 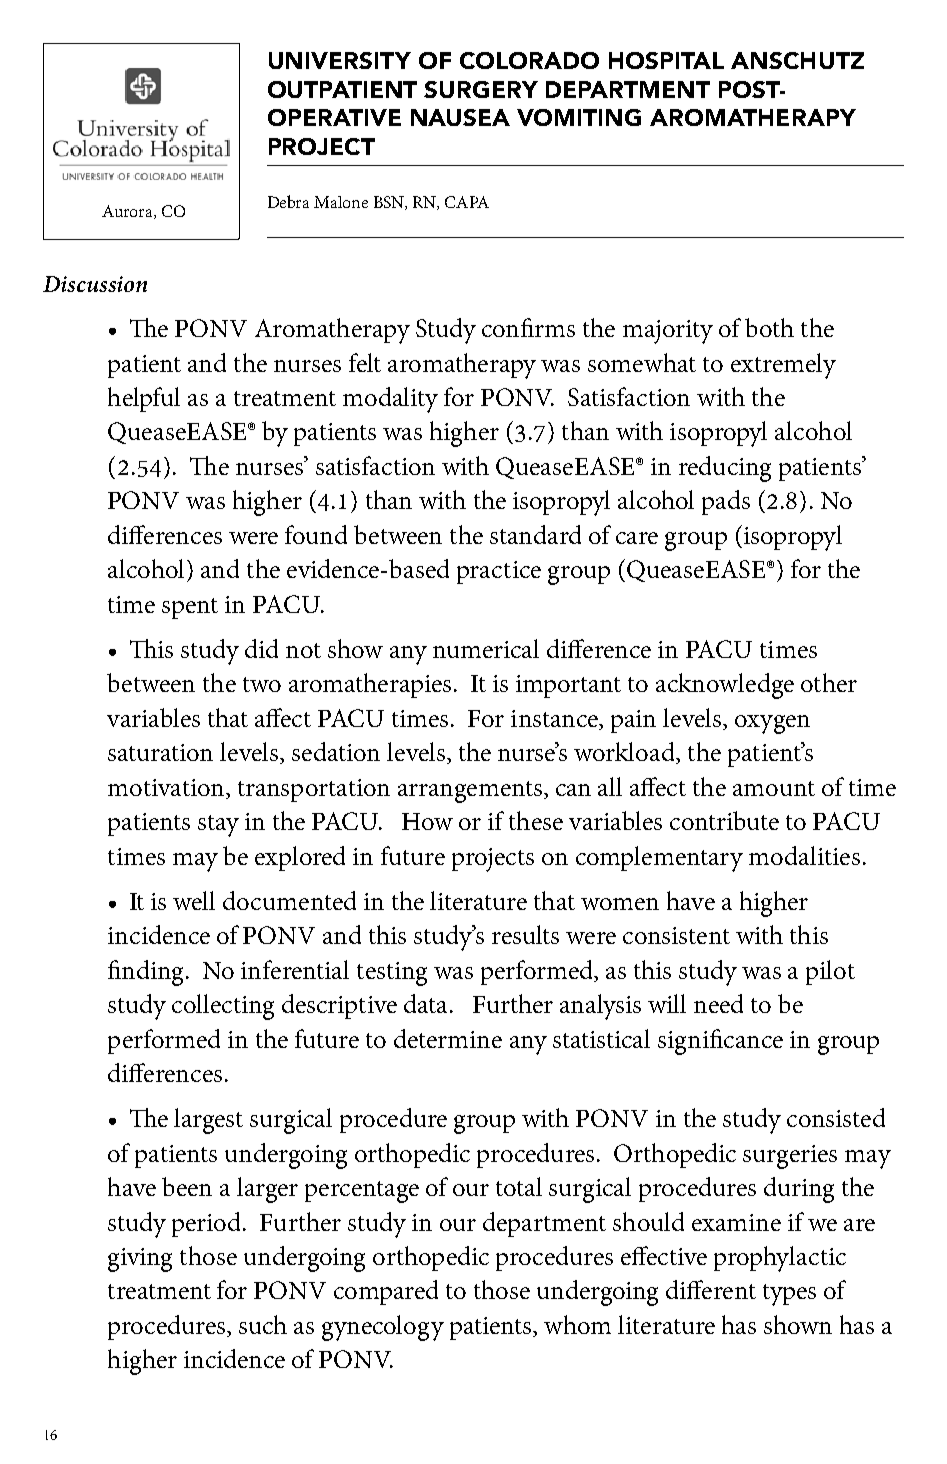 I want to click on need, so click(x=718, y=1003).
